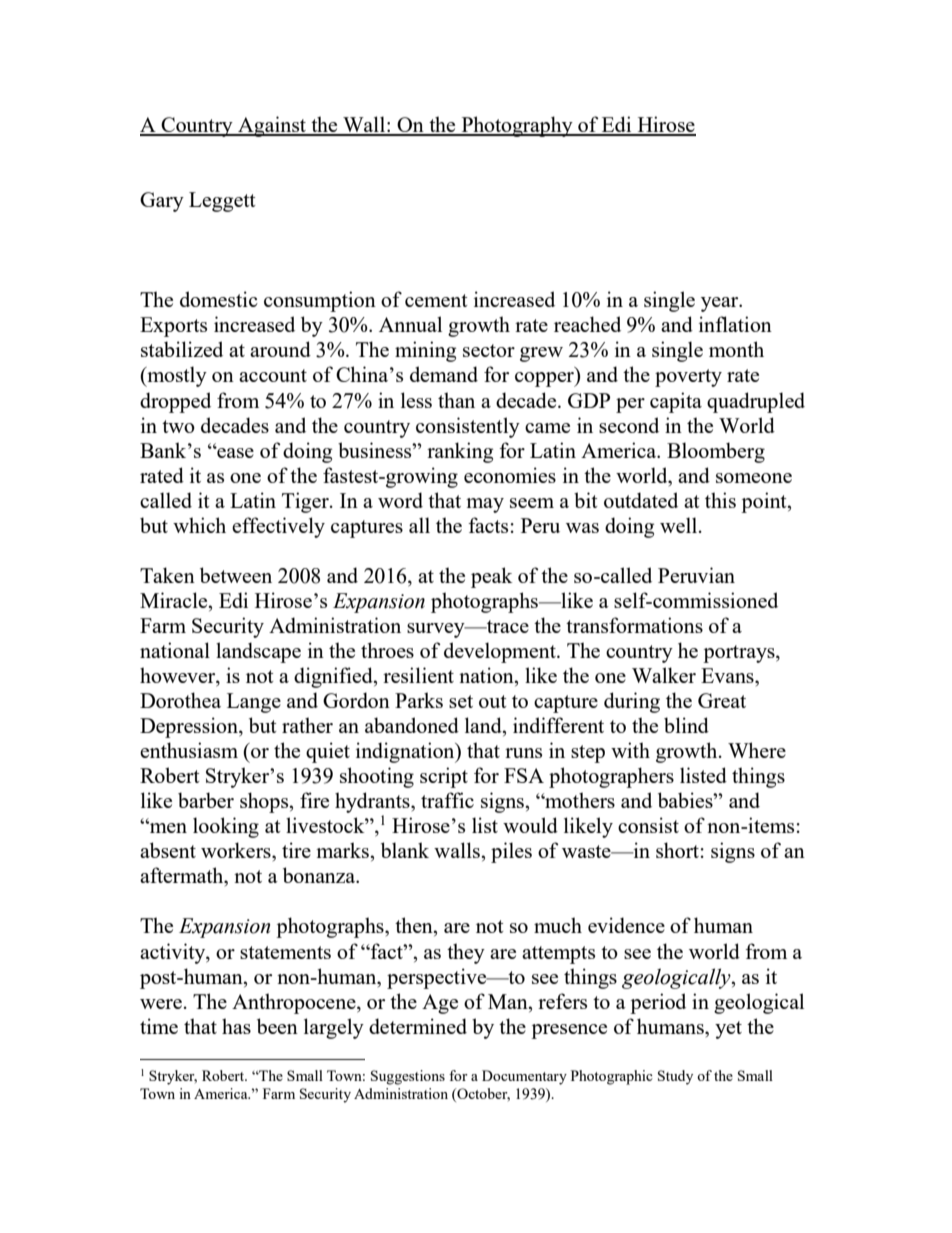 This document has height=1233, width=952. Describe the element at coordinates (677, 850) in the document. I see `short` at that location.
